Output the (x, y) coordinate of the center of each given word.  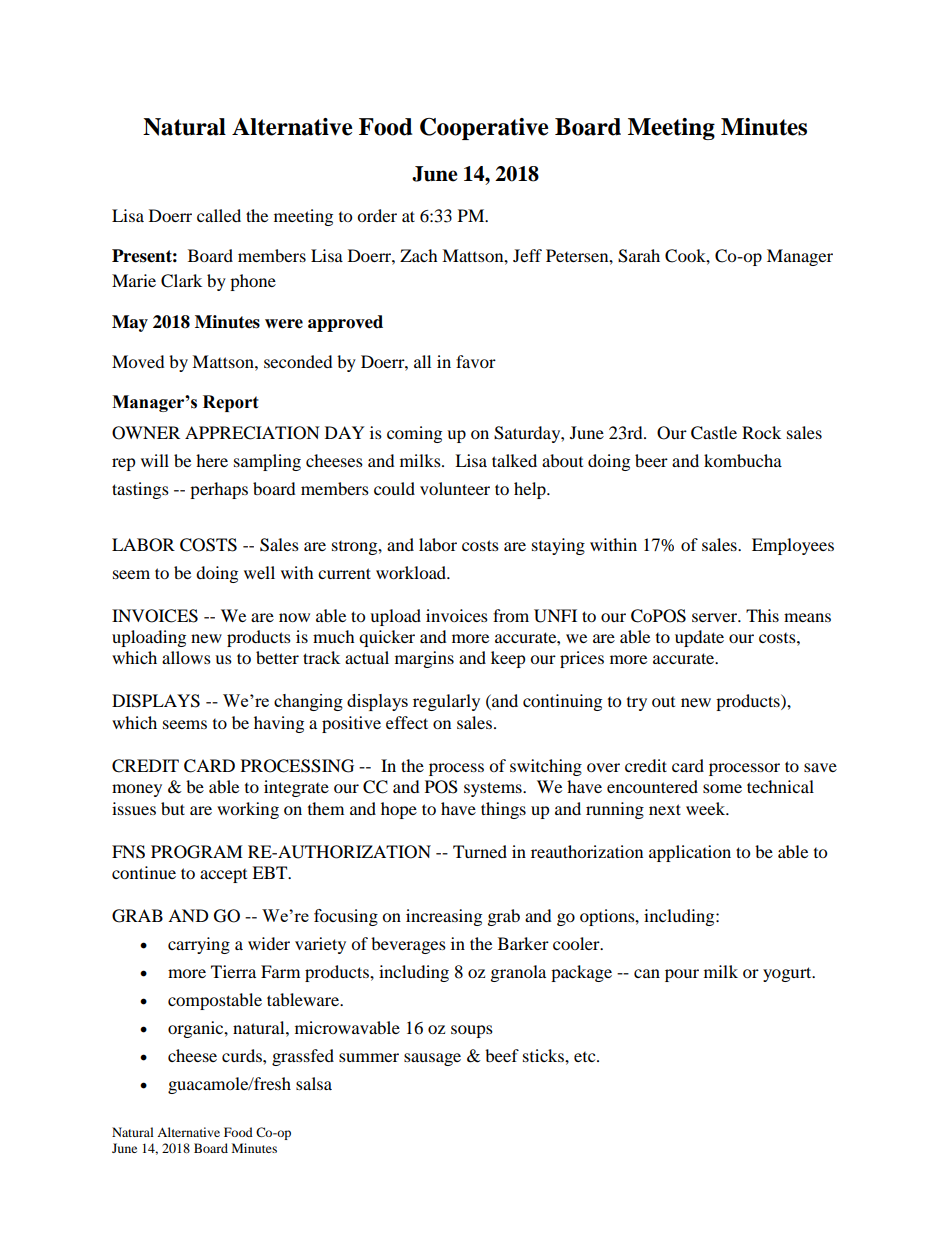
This (762, 615)
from (511, 615)
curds (243, 1055)
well (259, 572)
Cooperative (484, 129)
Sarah (639, 256)
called (219, 215)
